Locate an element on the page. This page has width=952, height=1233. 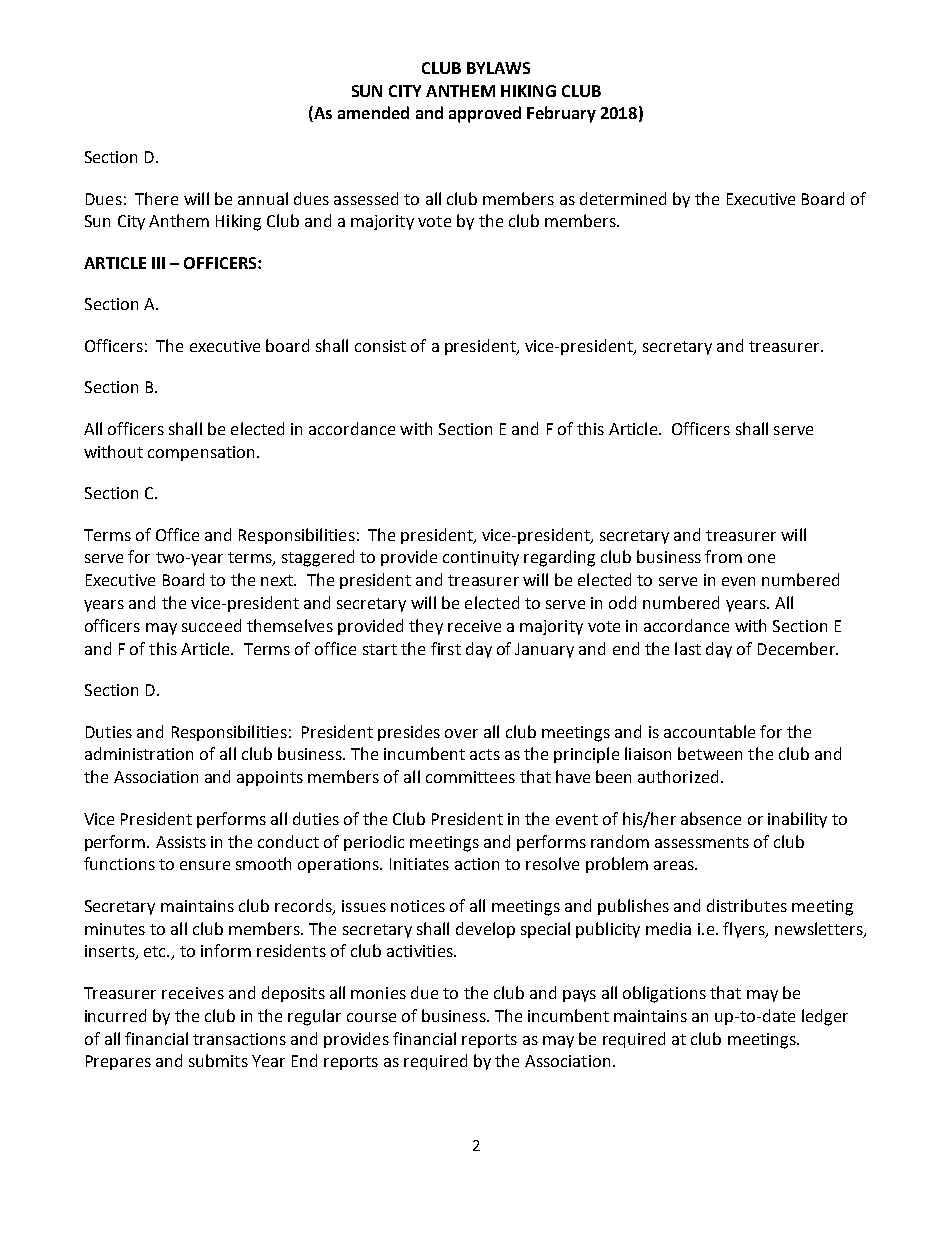
III is located at coordinates (158, 263).
